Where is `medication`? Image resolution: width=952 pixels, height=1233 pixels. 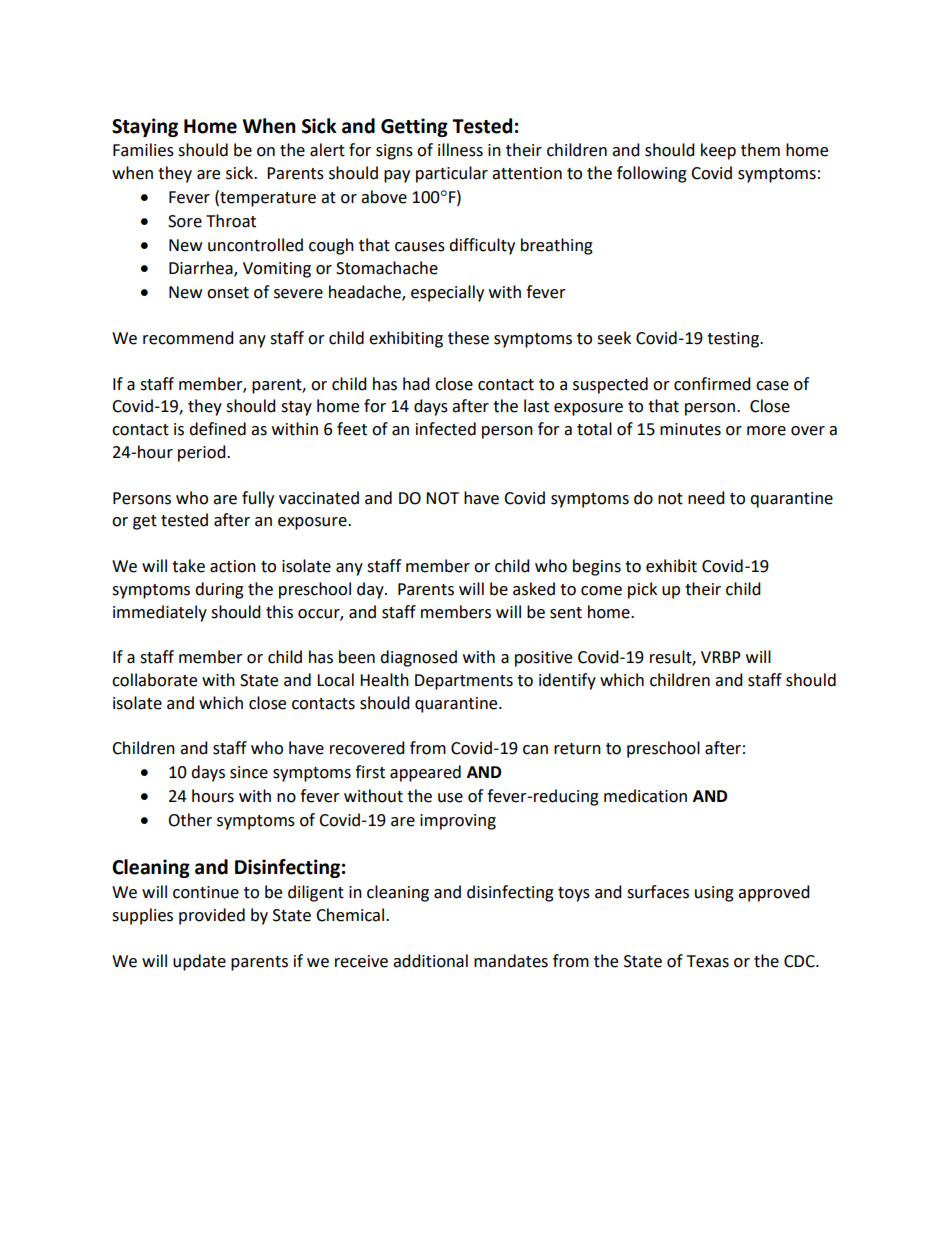 medication is located at coordinates (645, 796).
